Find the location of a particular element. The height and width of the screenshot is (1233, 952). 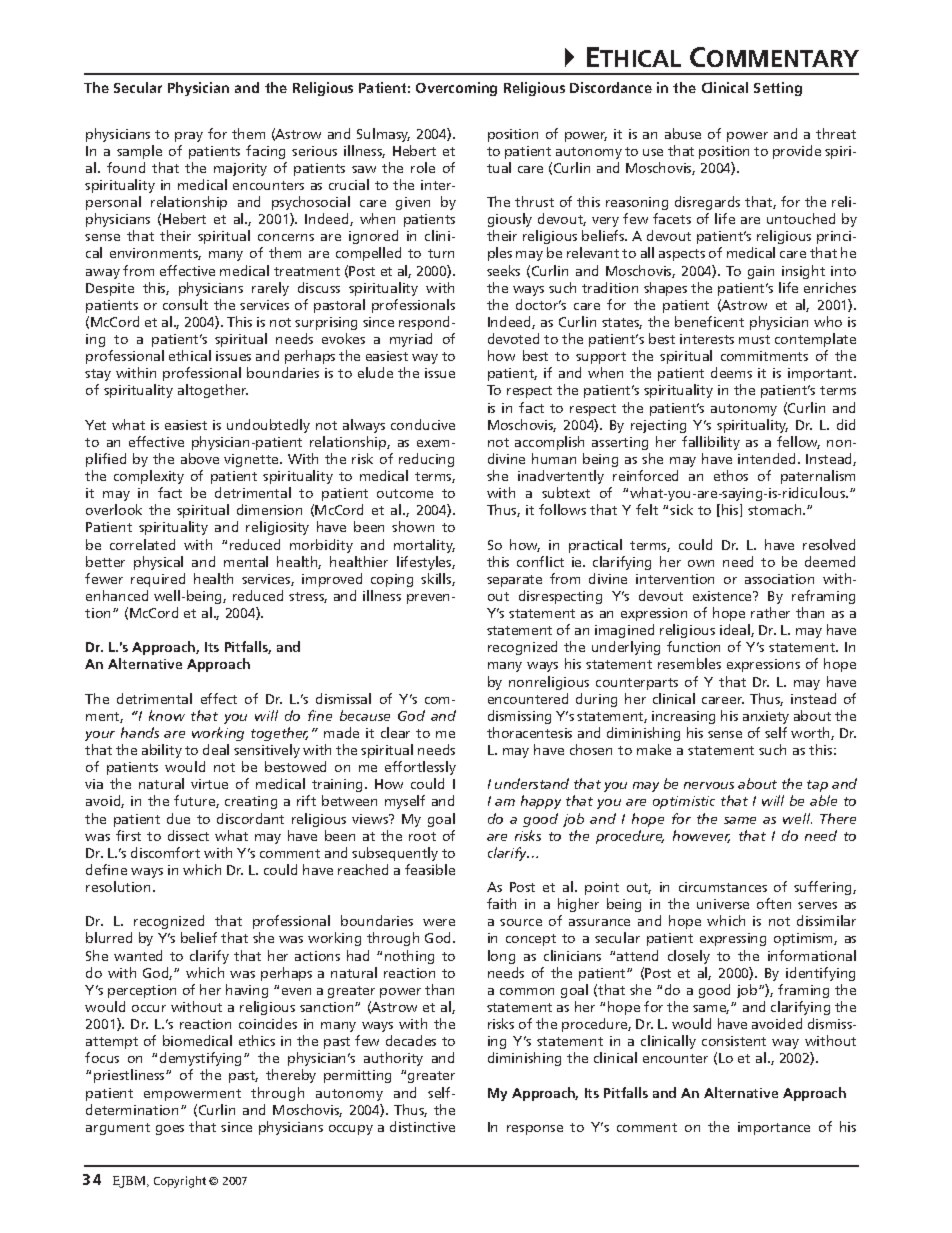

separate is located at coordinates (514, 581).
